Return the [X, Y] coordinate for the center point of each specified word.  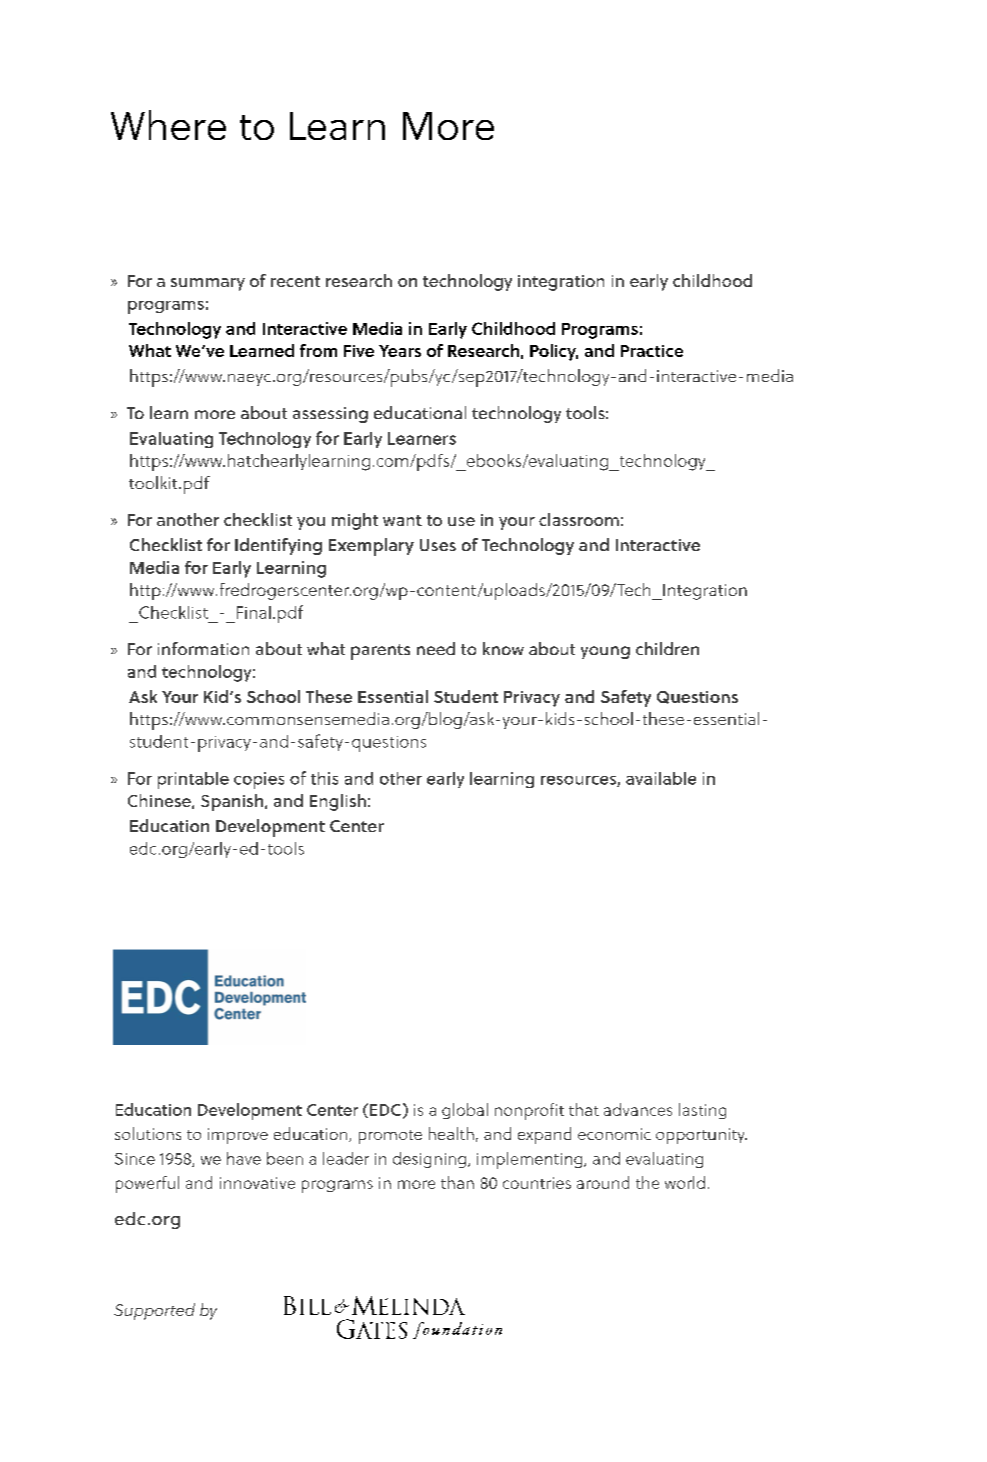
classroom [579, 519]
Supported [154, 1311]
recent [295, 281]
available [661, 778]
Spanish [233, 802]
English [338, 802]
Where [168, 125]
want [402, 520]
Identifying [278, 546]
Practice [652, 351]
